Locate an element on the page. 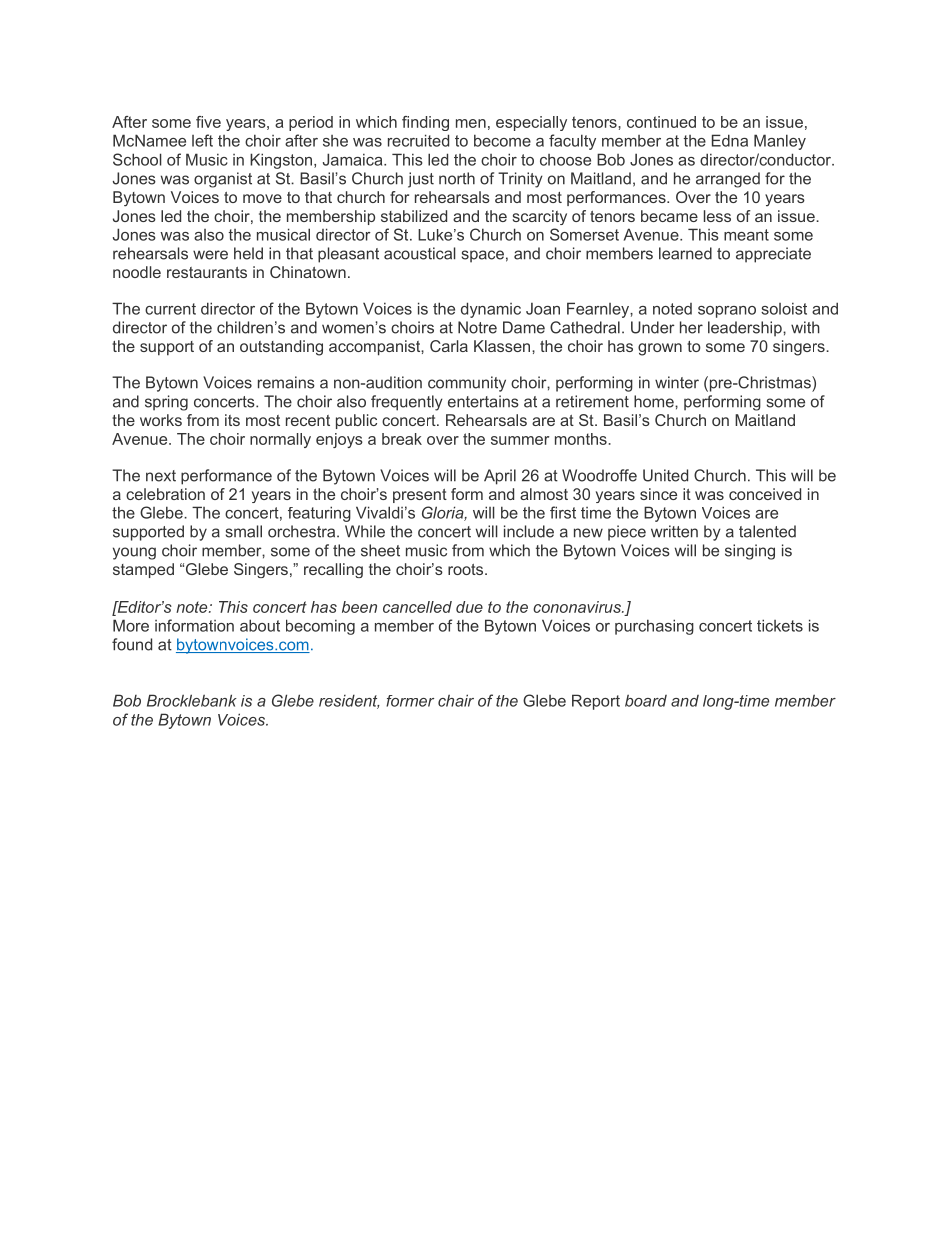 This page has height=1233, width=952. current is located at coordinates (170, 309).
